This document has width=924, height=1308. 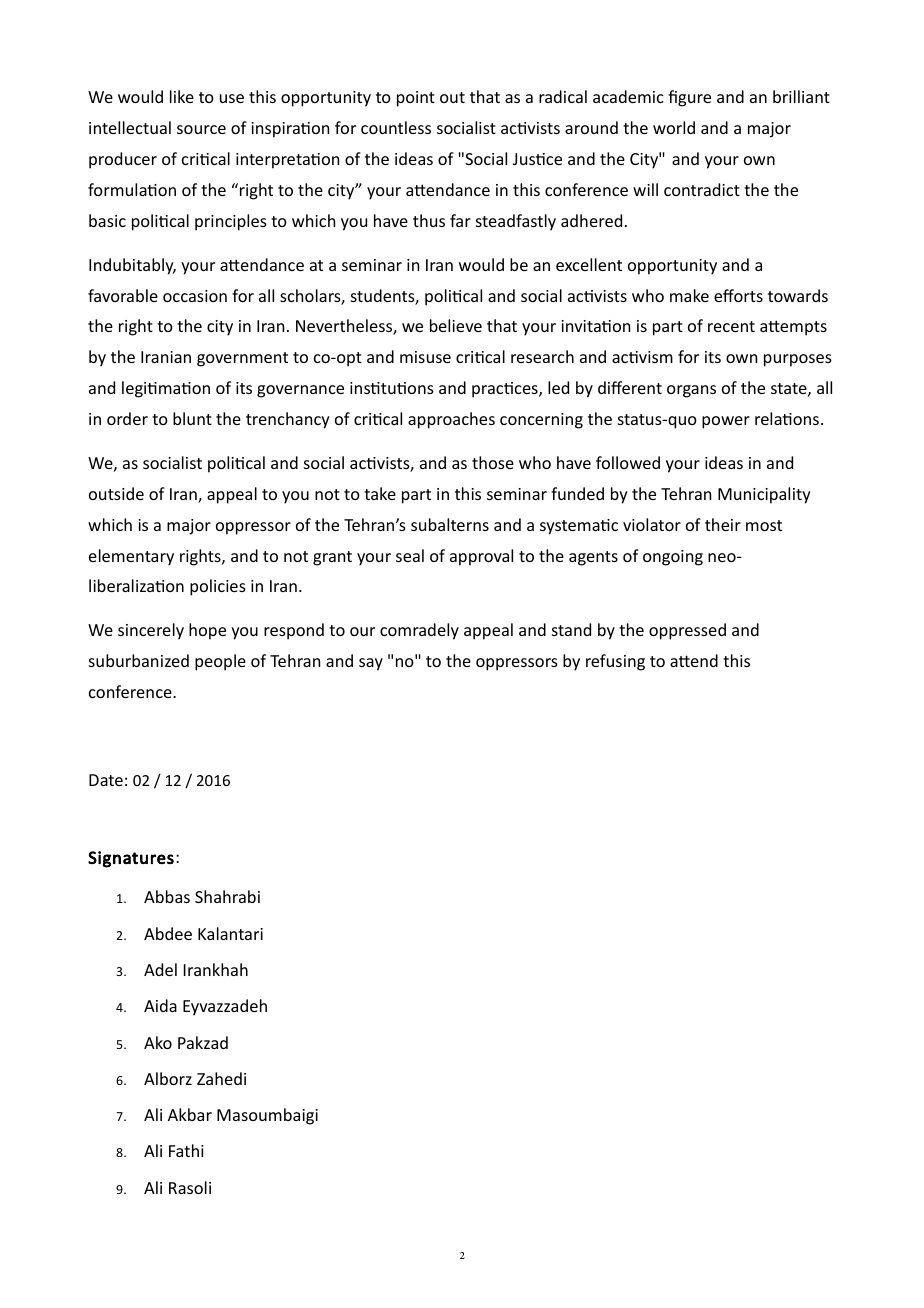 I want to click on Akbar, so click(x=190, y=1114).
